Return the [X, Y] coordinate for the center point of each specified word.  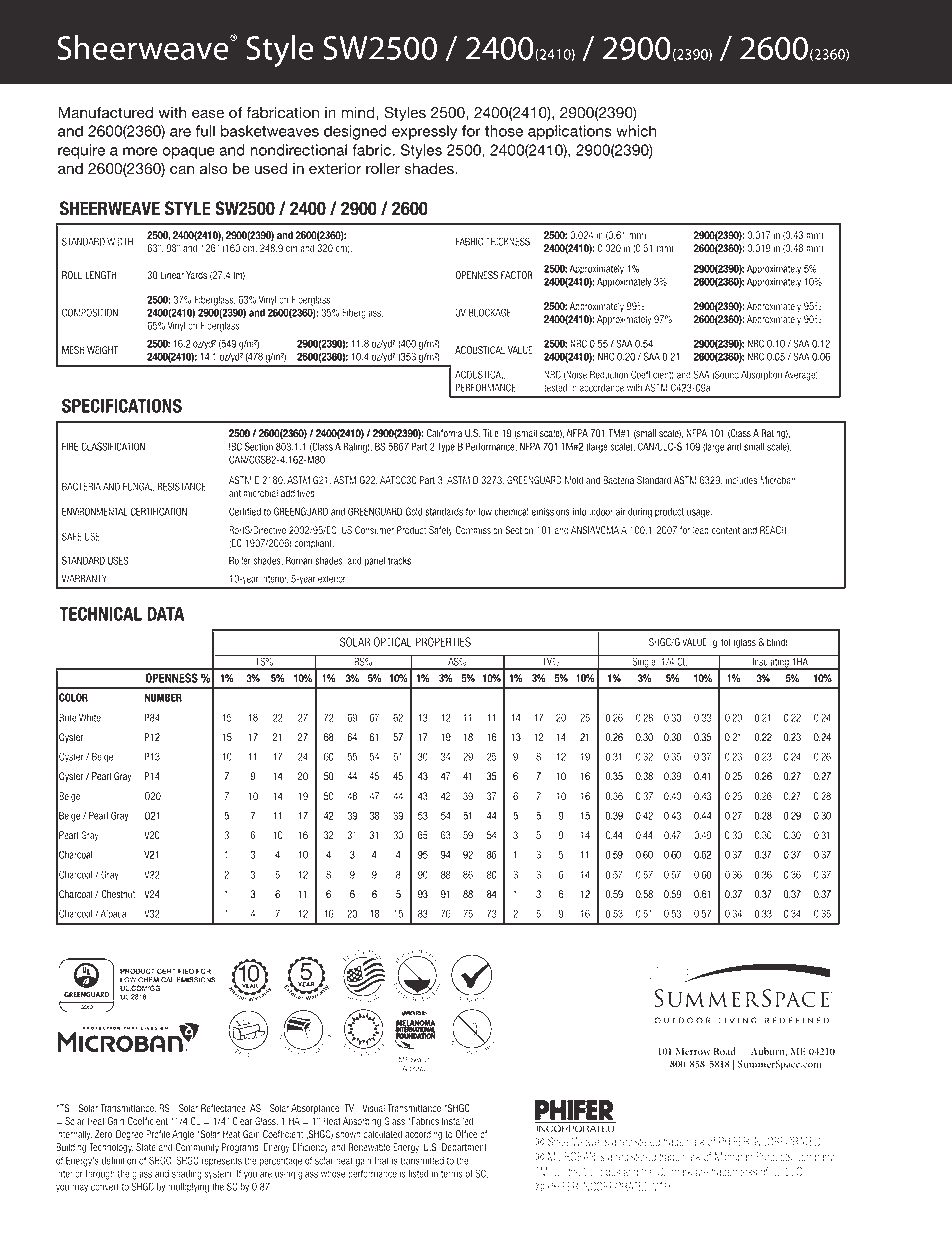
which [636, 131]
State [146, 1147]
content [725, 530]
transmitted [422, 1161]
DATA [165, 614]
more [140, 151]
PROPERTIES [443, 642]
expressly [424, 132]
